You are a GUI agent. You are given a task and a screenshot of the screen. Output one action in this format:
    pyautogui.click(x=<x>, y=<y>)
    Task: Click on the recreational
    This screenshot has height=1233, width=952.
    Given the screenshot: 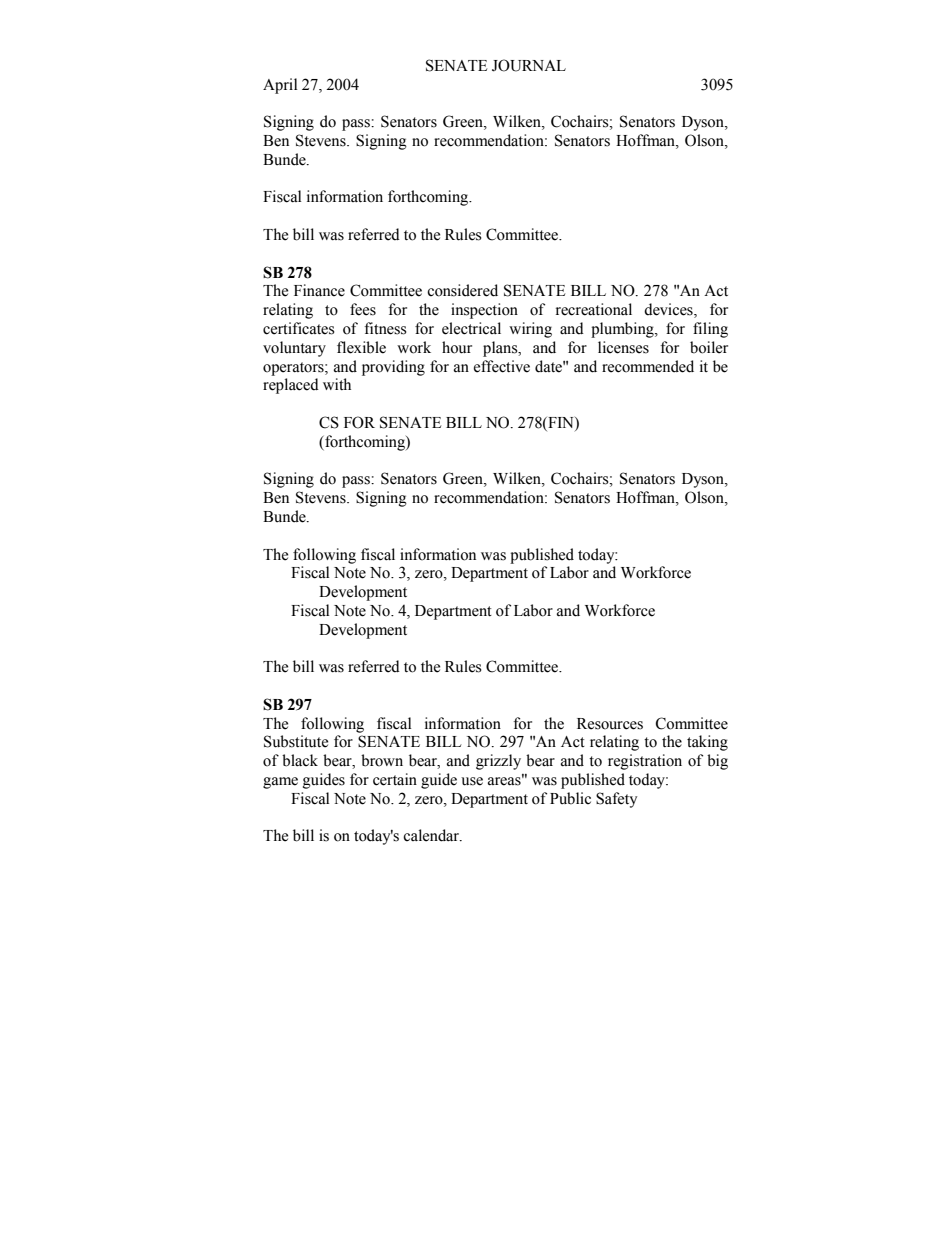 What is the action you would take?
    pyautogui.click(x=594, y=309)
